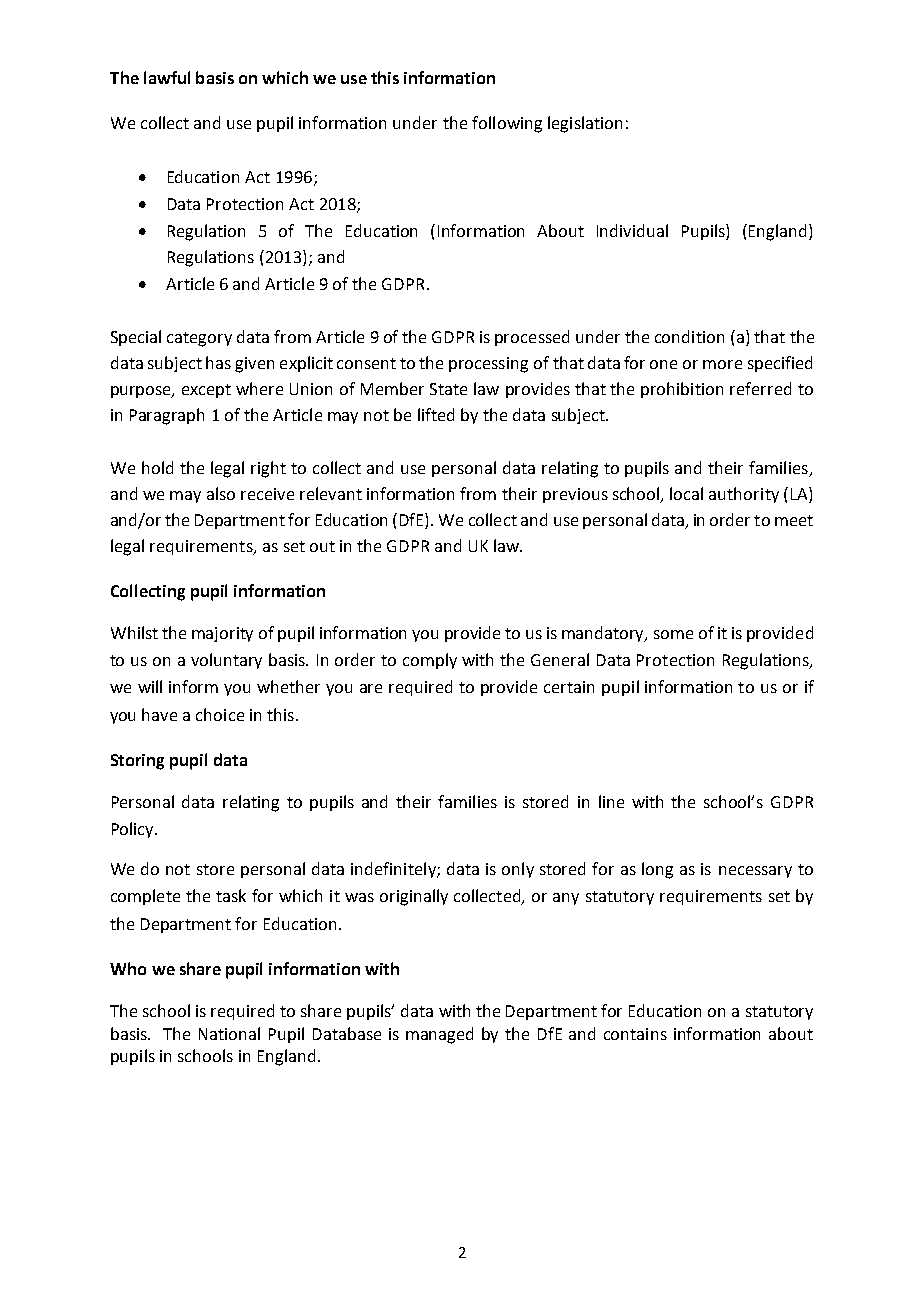  What do you see at coordinates (439, 1035) in the screenshot?
I see `managed` at bounding box center [439, 1035].
